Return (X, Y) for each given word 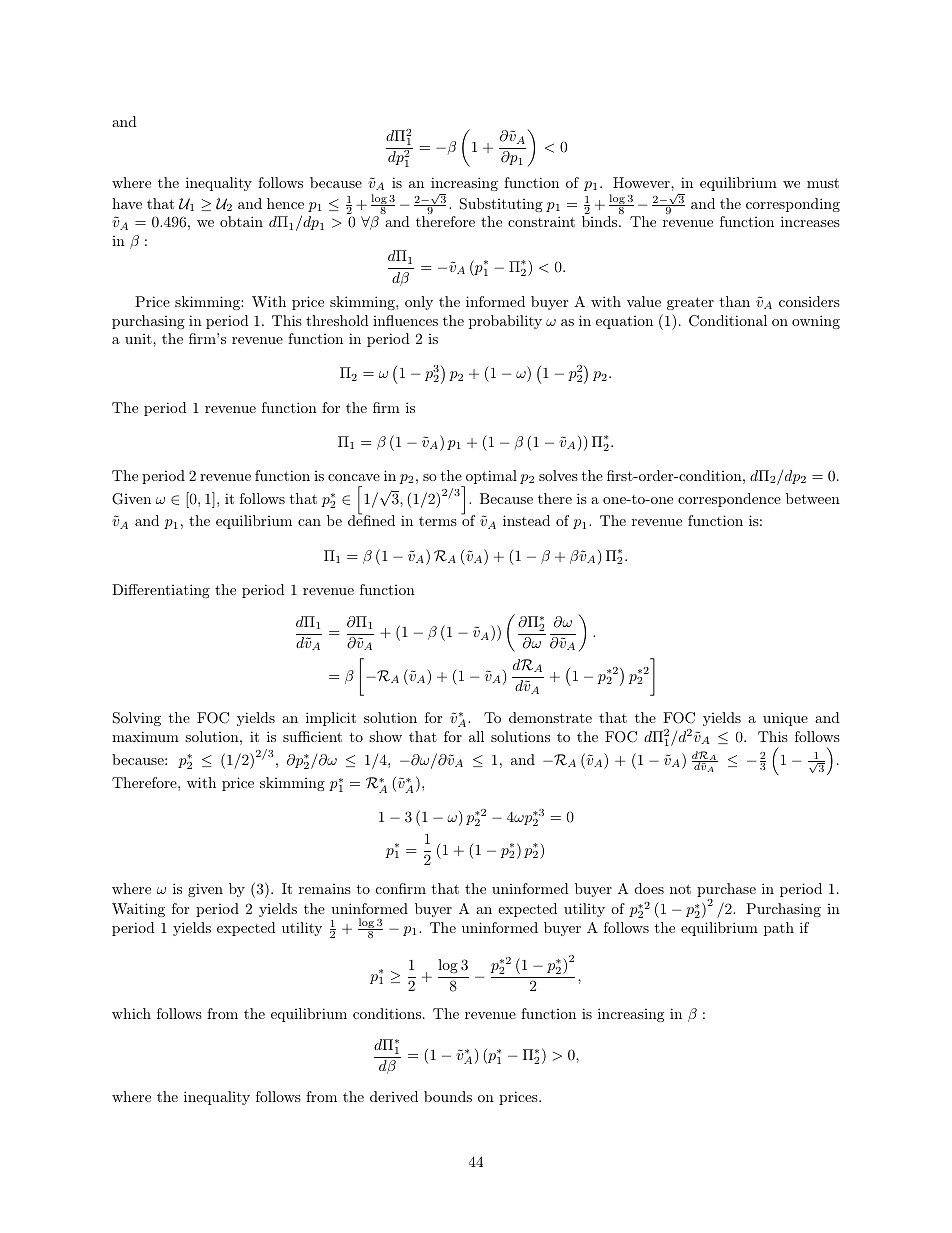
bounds (448, 1096)
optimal (490, 478)
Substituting (501, 205)
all (476, 736)
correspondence (729, 500)
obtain (241, 221)
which (131, 1013)
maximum (145, 736)
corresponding (793, 205)
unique (785, 719)
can (309, 522)
